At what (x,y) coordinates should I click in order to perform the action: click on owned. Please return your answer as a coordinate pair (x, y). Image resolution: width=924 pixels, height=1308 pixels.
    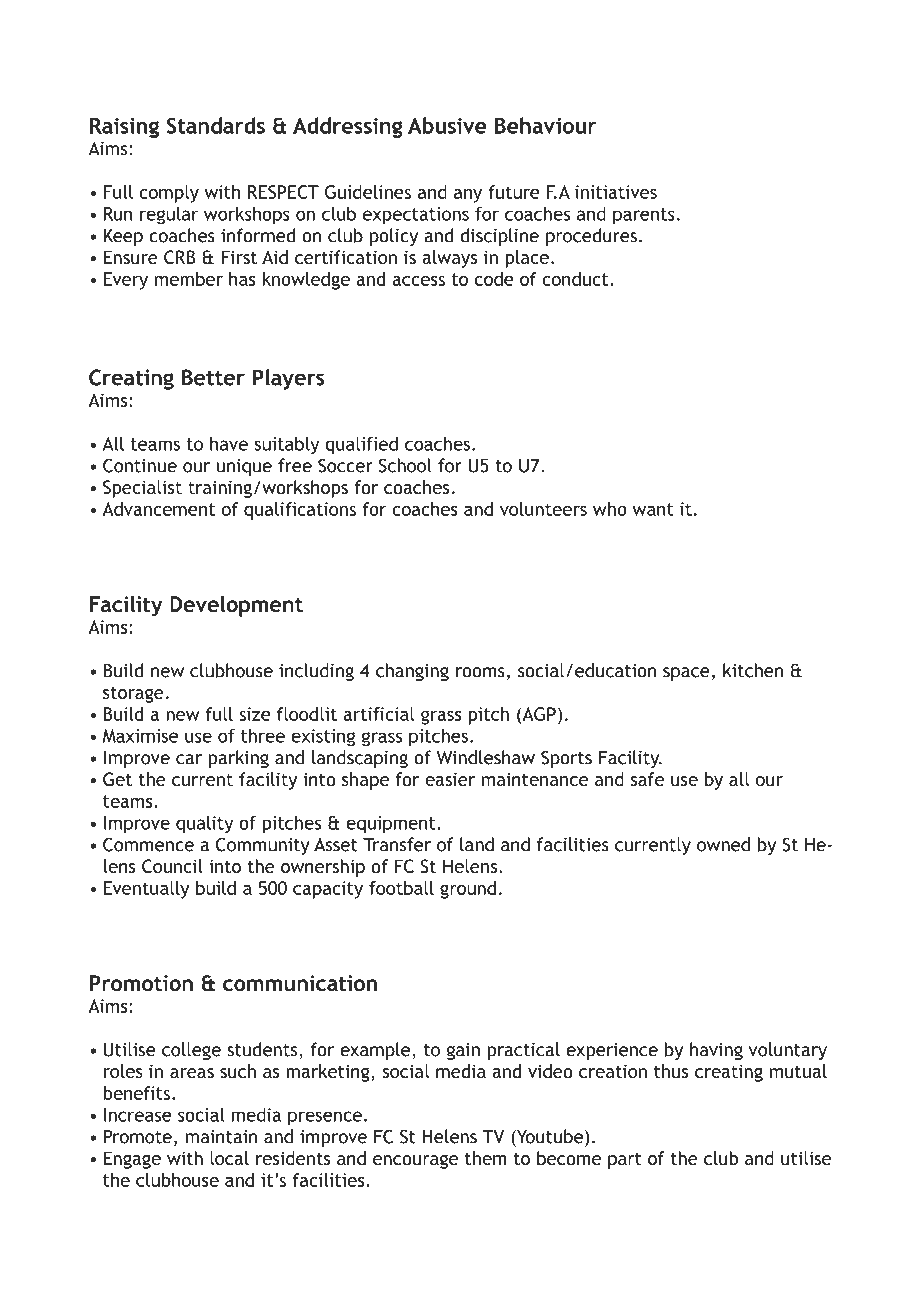
    Looking at the image, I should click on (723, 844).
